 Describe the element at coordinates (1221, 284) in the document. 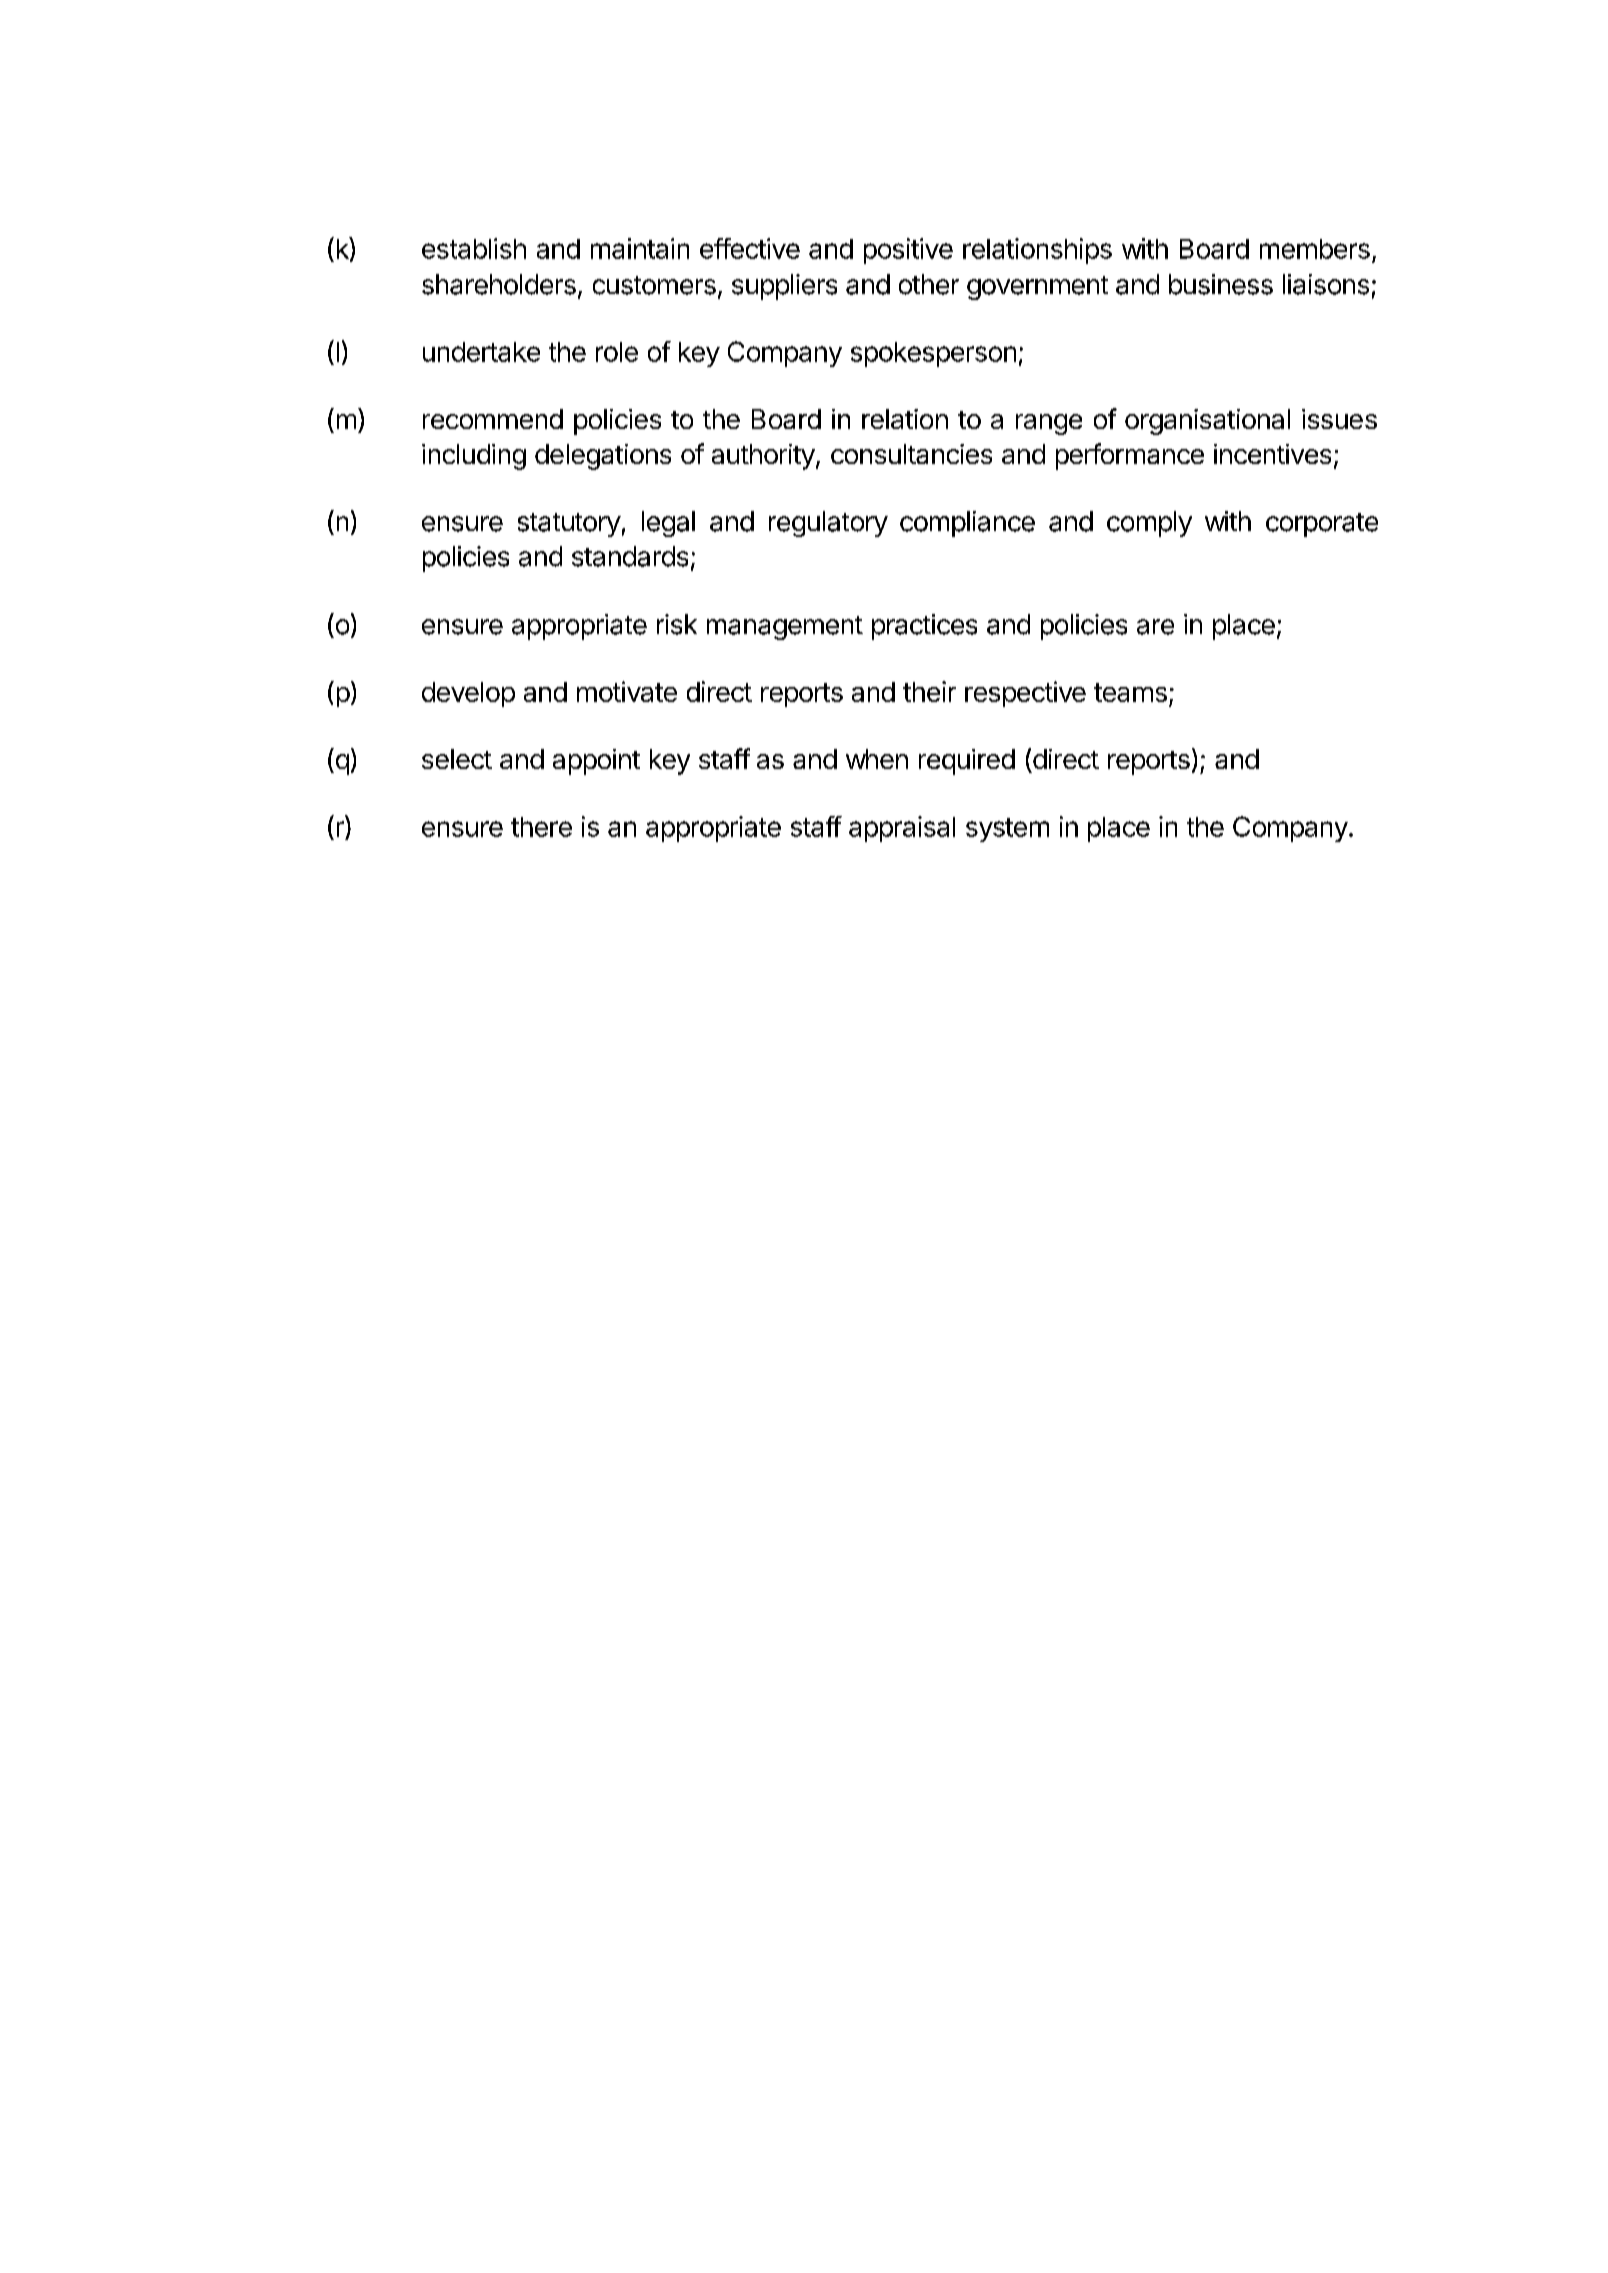

I see `business` at that location.
